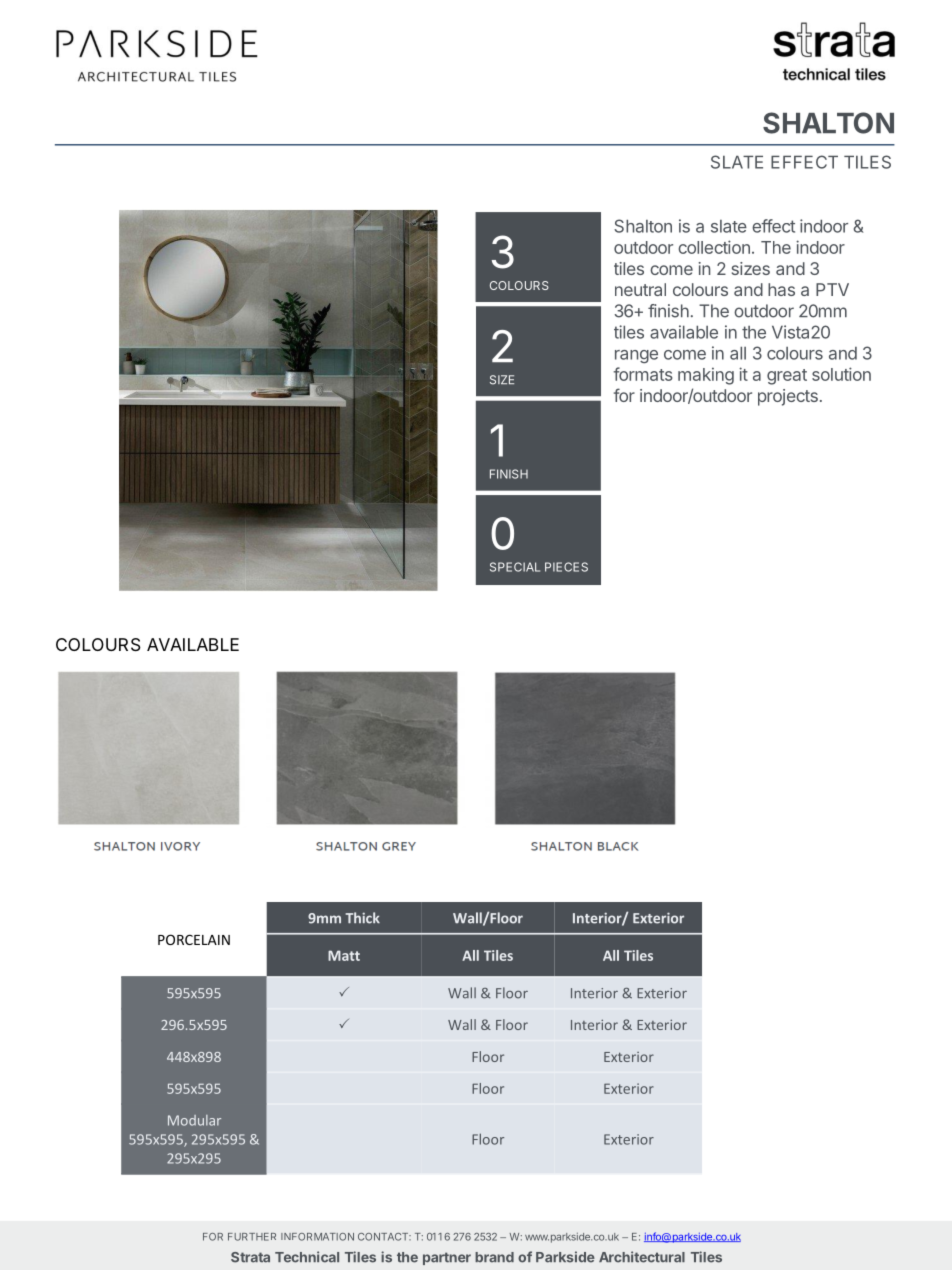 Image resolution: width=952 pixels, height=1270 pixels. Describe the element at coordinates (252, 1237) in the page. I see `FURTHER` at that location.
